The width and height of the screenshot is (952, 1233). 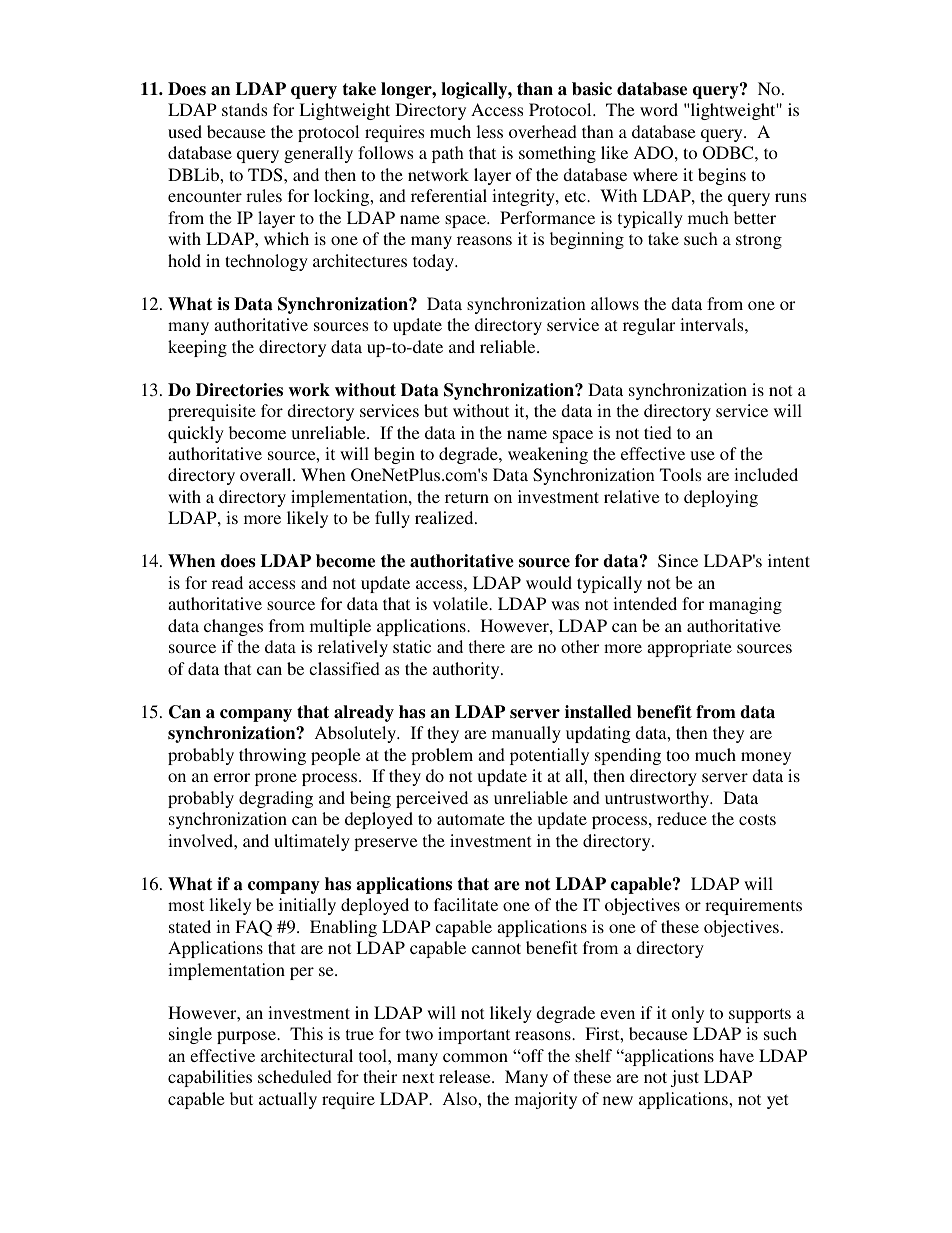 What do you see at coordinates (295, 1076) in the screenshot?
I see `scheduled` at bounding box center [295, 1076].
